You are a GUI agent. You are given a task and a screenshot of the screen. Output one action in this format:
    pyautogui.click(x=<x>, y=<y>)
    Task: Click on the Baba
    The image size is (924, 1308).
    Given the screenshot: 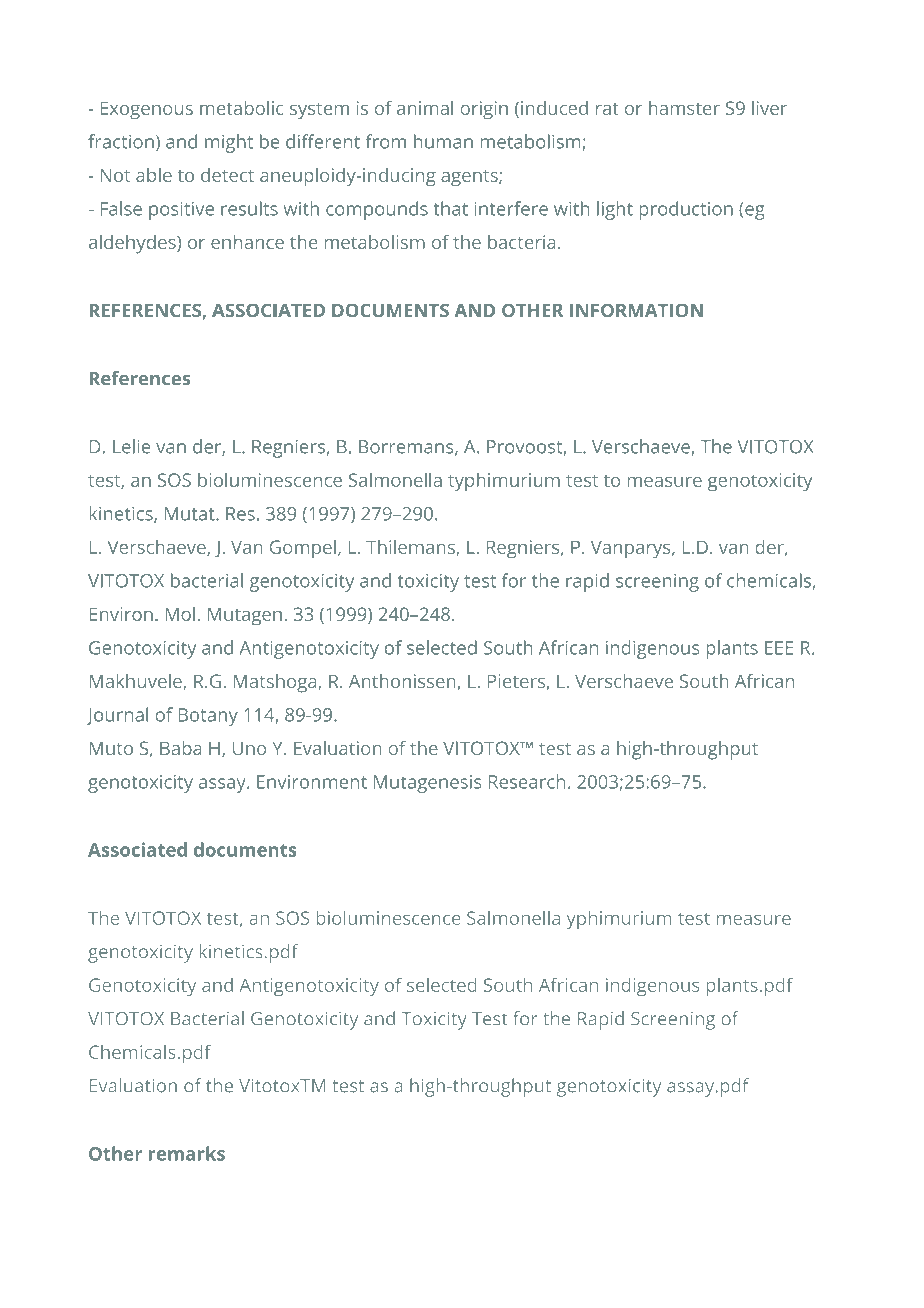 What is the action you would take?
    pyautogui.click(x=181, y=748)
